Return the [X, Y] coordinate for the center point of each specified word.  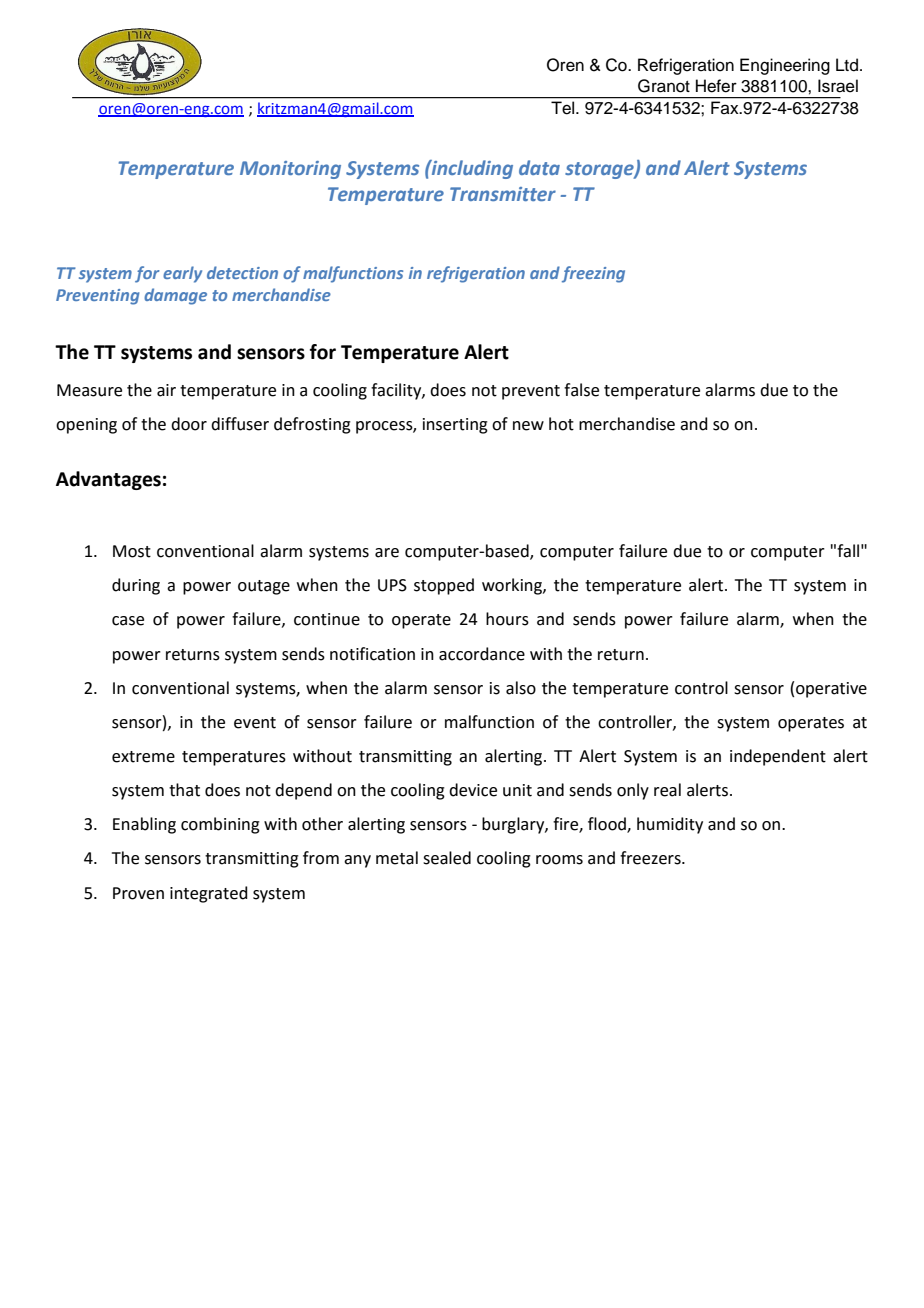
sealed [447, 858]
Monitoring [290, 170]
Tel [564, 107]
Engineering [785, 66]
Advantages [108, 480]
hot [561, 424]
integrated [209, 894]
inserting [455, 426]
